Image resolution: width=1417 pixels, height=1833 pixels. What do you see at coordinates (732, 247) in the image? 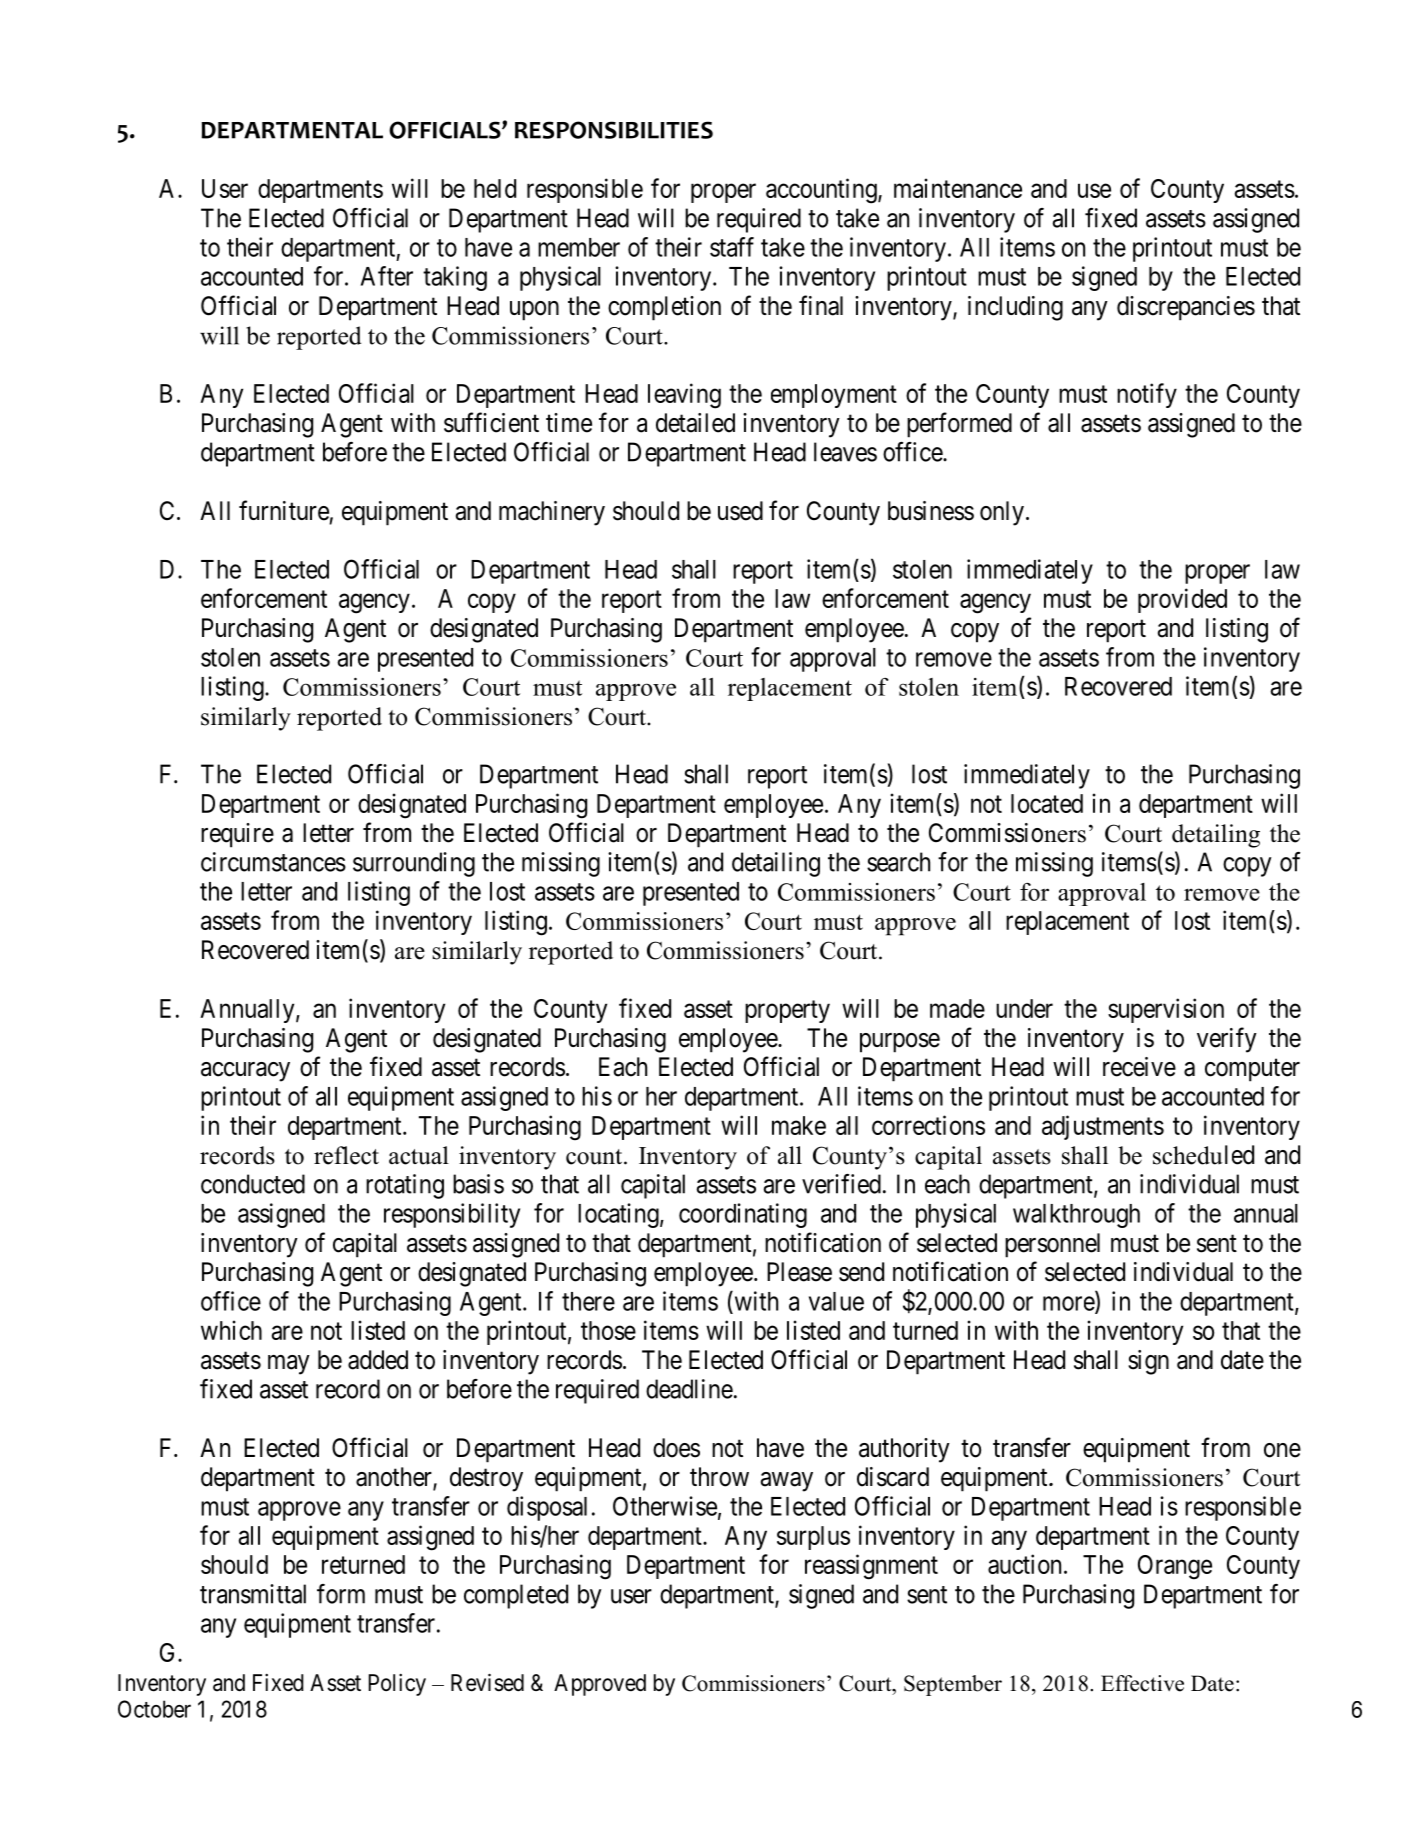
I see `staff` at bounding box center [732, 247].
